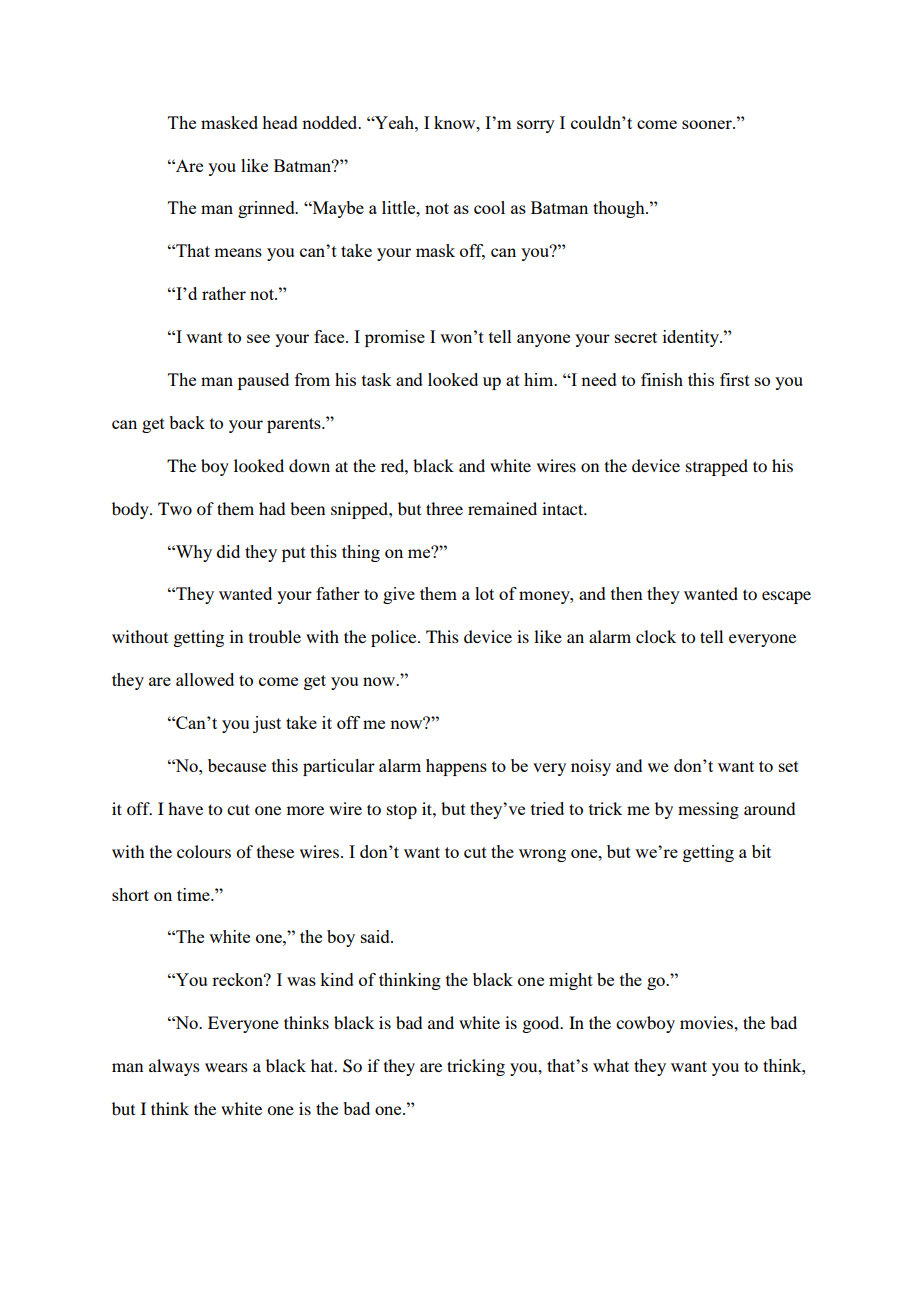 The height and width of the document is (1308, 924). I want to click on identity, so click(692, 338).
